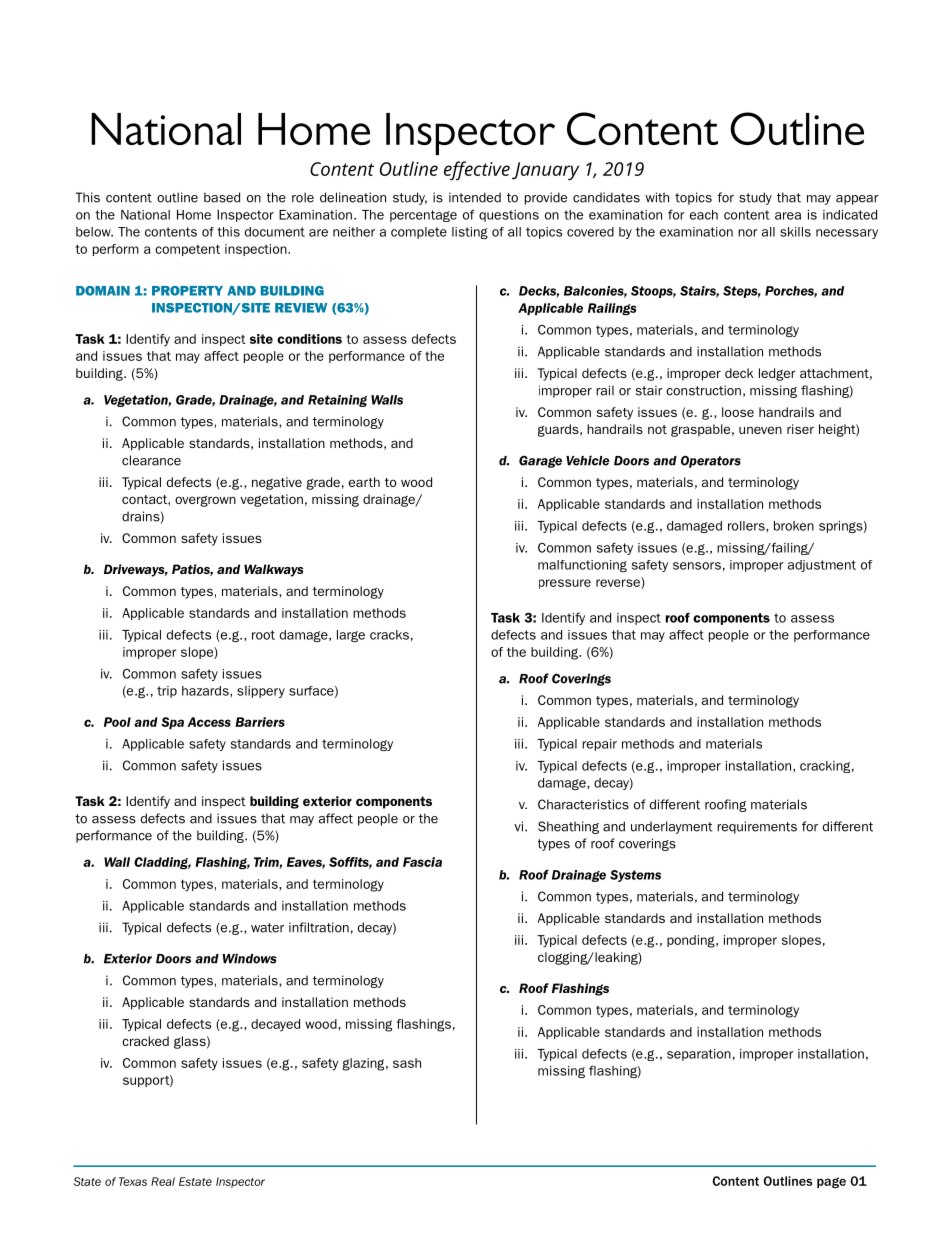 Image resolution: width=952 pixels, height=1233 pixels. What do you see at coordinates (822, 566) in the image?
I see `adjustment` at bounding box center [822, 566].
